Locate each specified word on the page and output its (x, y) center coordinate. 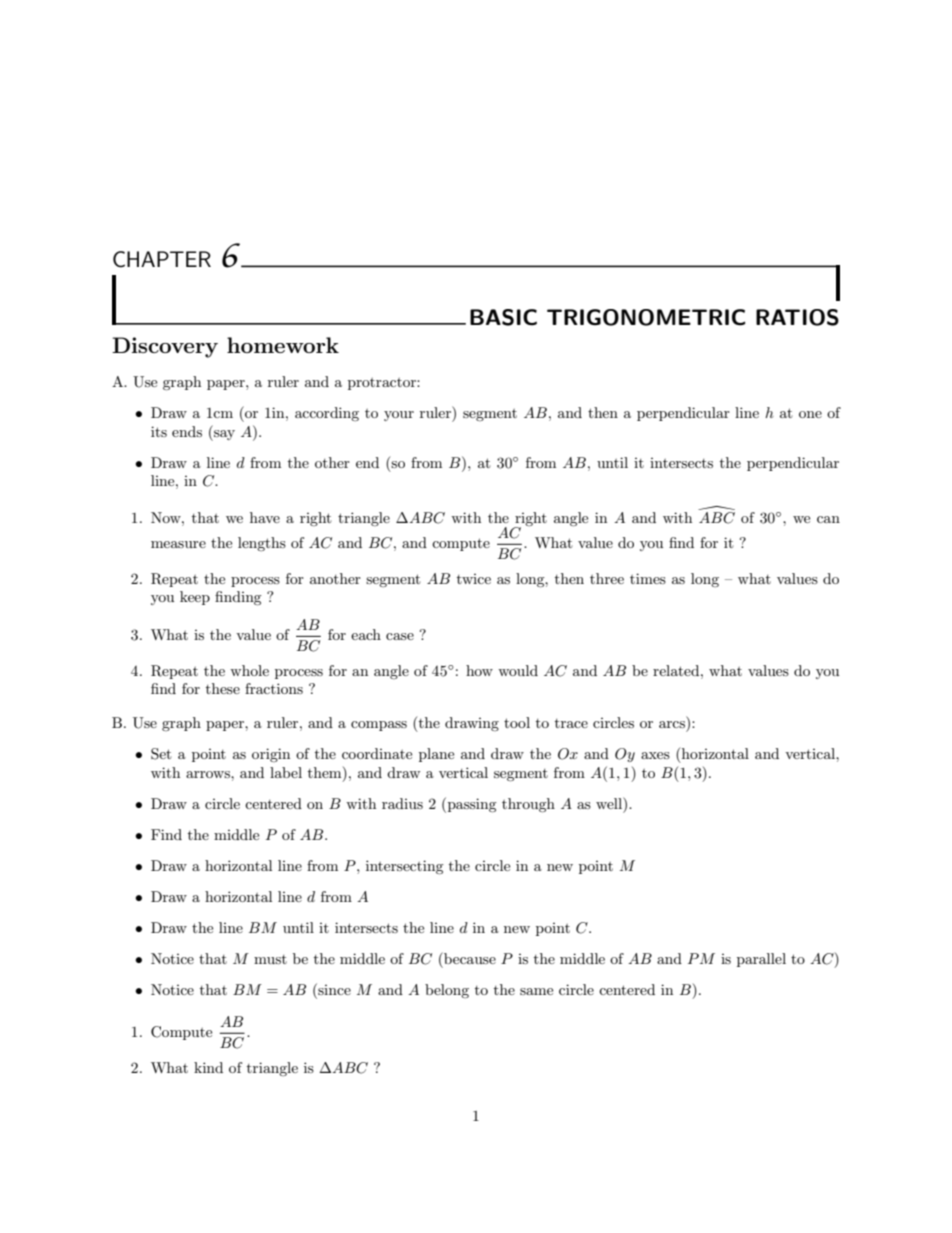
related (677, 670)
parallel (761, 960)
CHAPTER (162, 259)
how (479, 670)
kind (208, 1067)
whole (249, 670)
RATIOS (797, 317)
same (536, 991)
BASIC (503, 317)
